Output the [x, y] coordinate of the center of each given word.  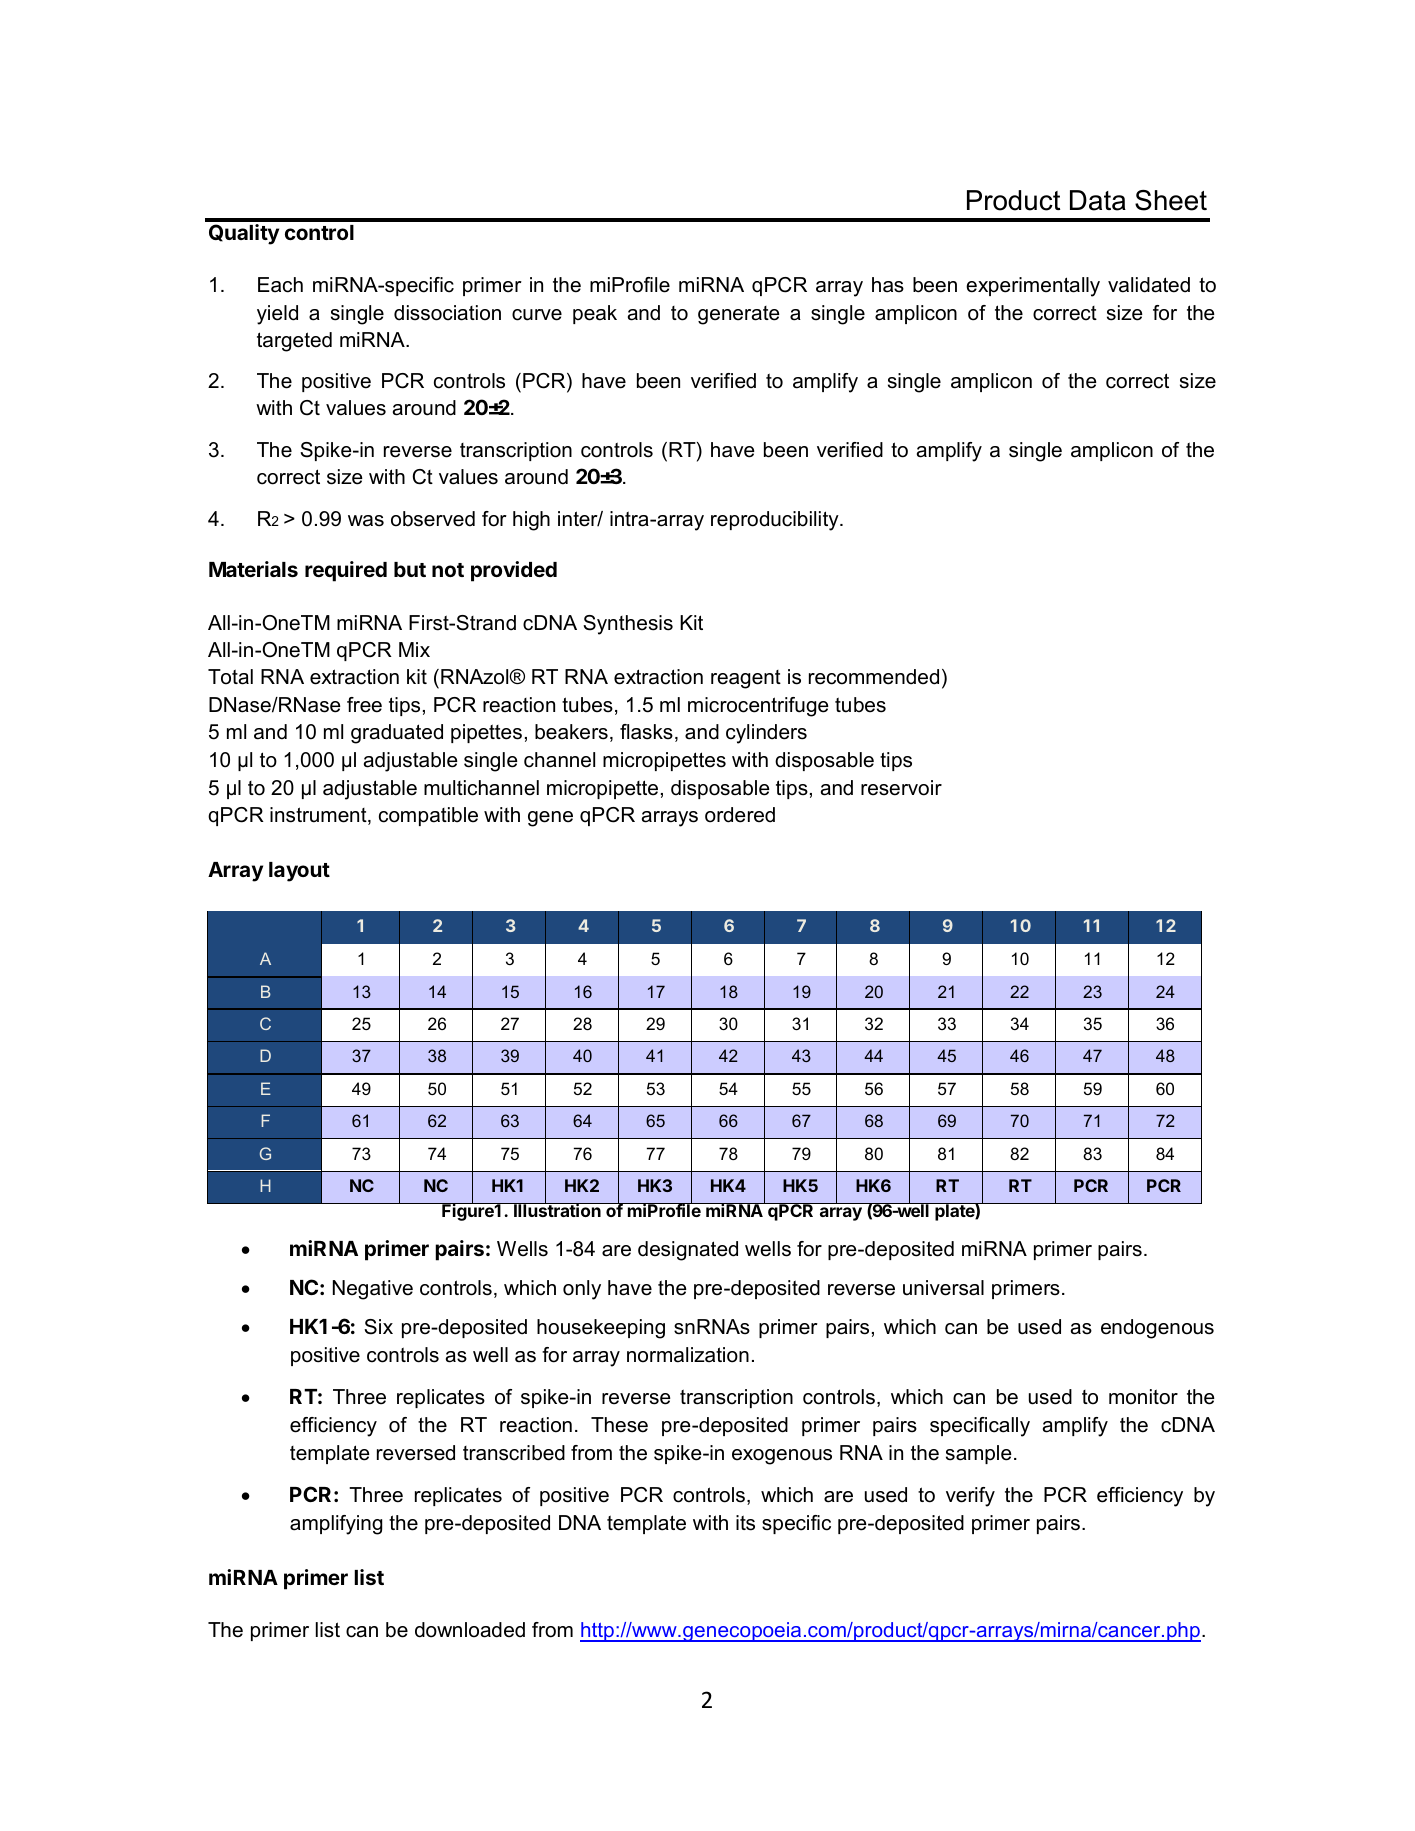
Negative [373, 1290]
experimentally [1033, 287]
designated [688, 1251]
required [346, 571]
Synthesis [628, 625]
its [745, 1523]
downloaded [470, 1630]
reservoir [901, 788]
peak [595, 314]
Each [280, 285]
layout [299, 872]
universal [943, 1288]
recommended [874, 677]
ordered [740, 815]
